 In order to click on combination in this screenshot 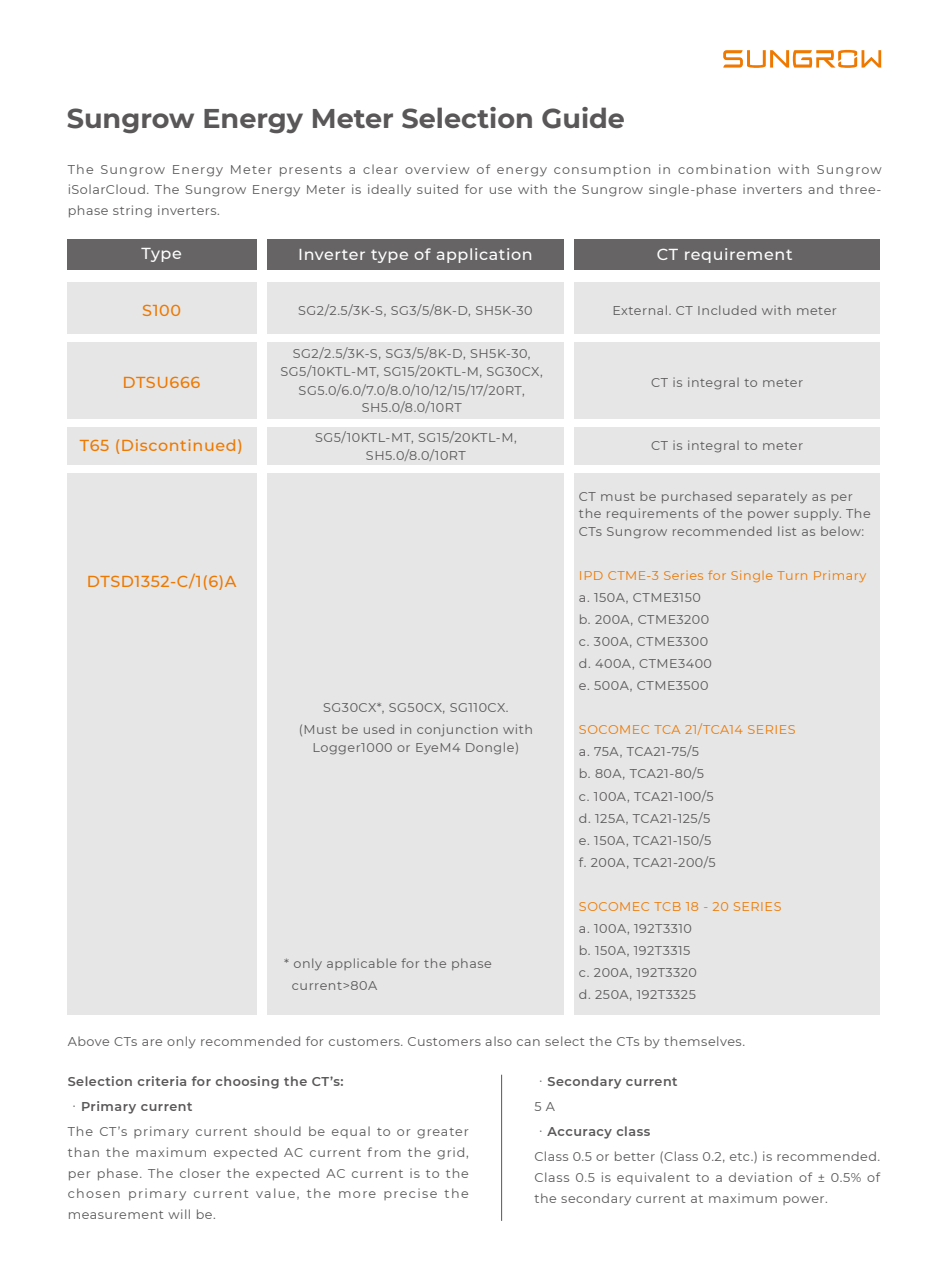, I will do `click(724, 169)`.
